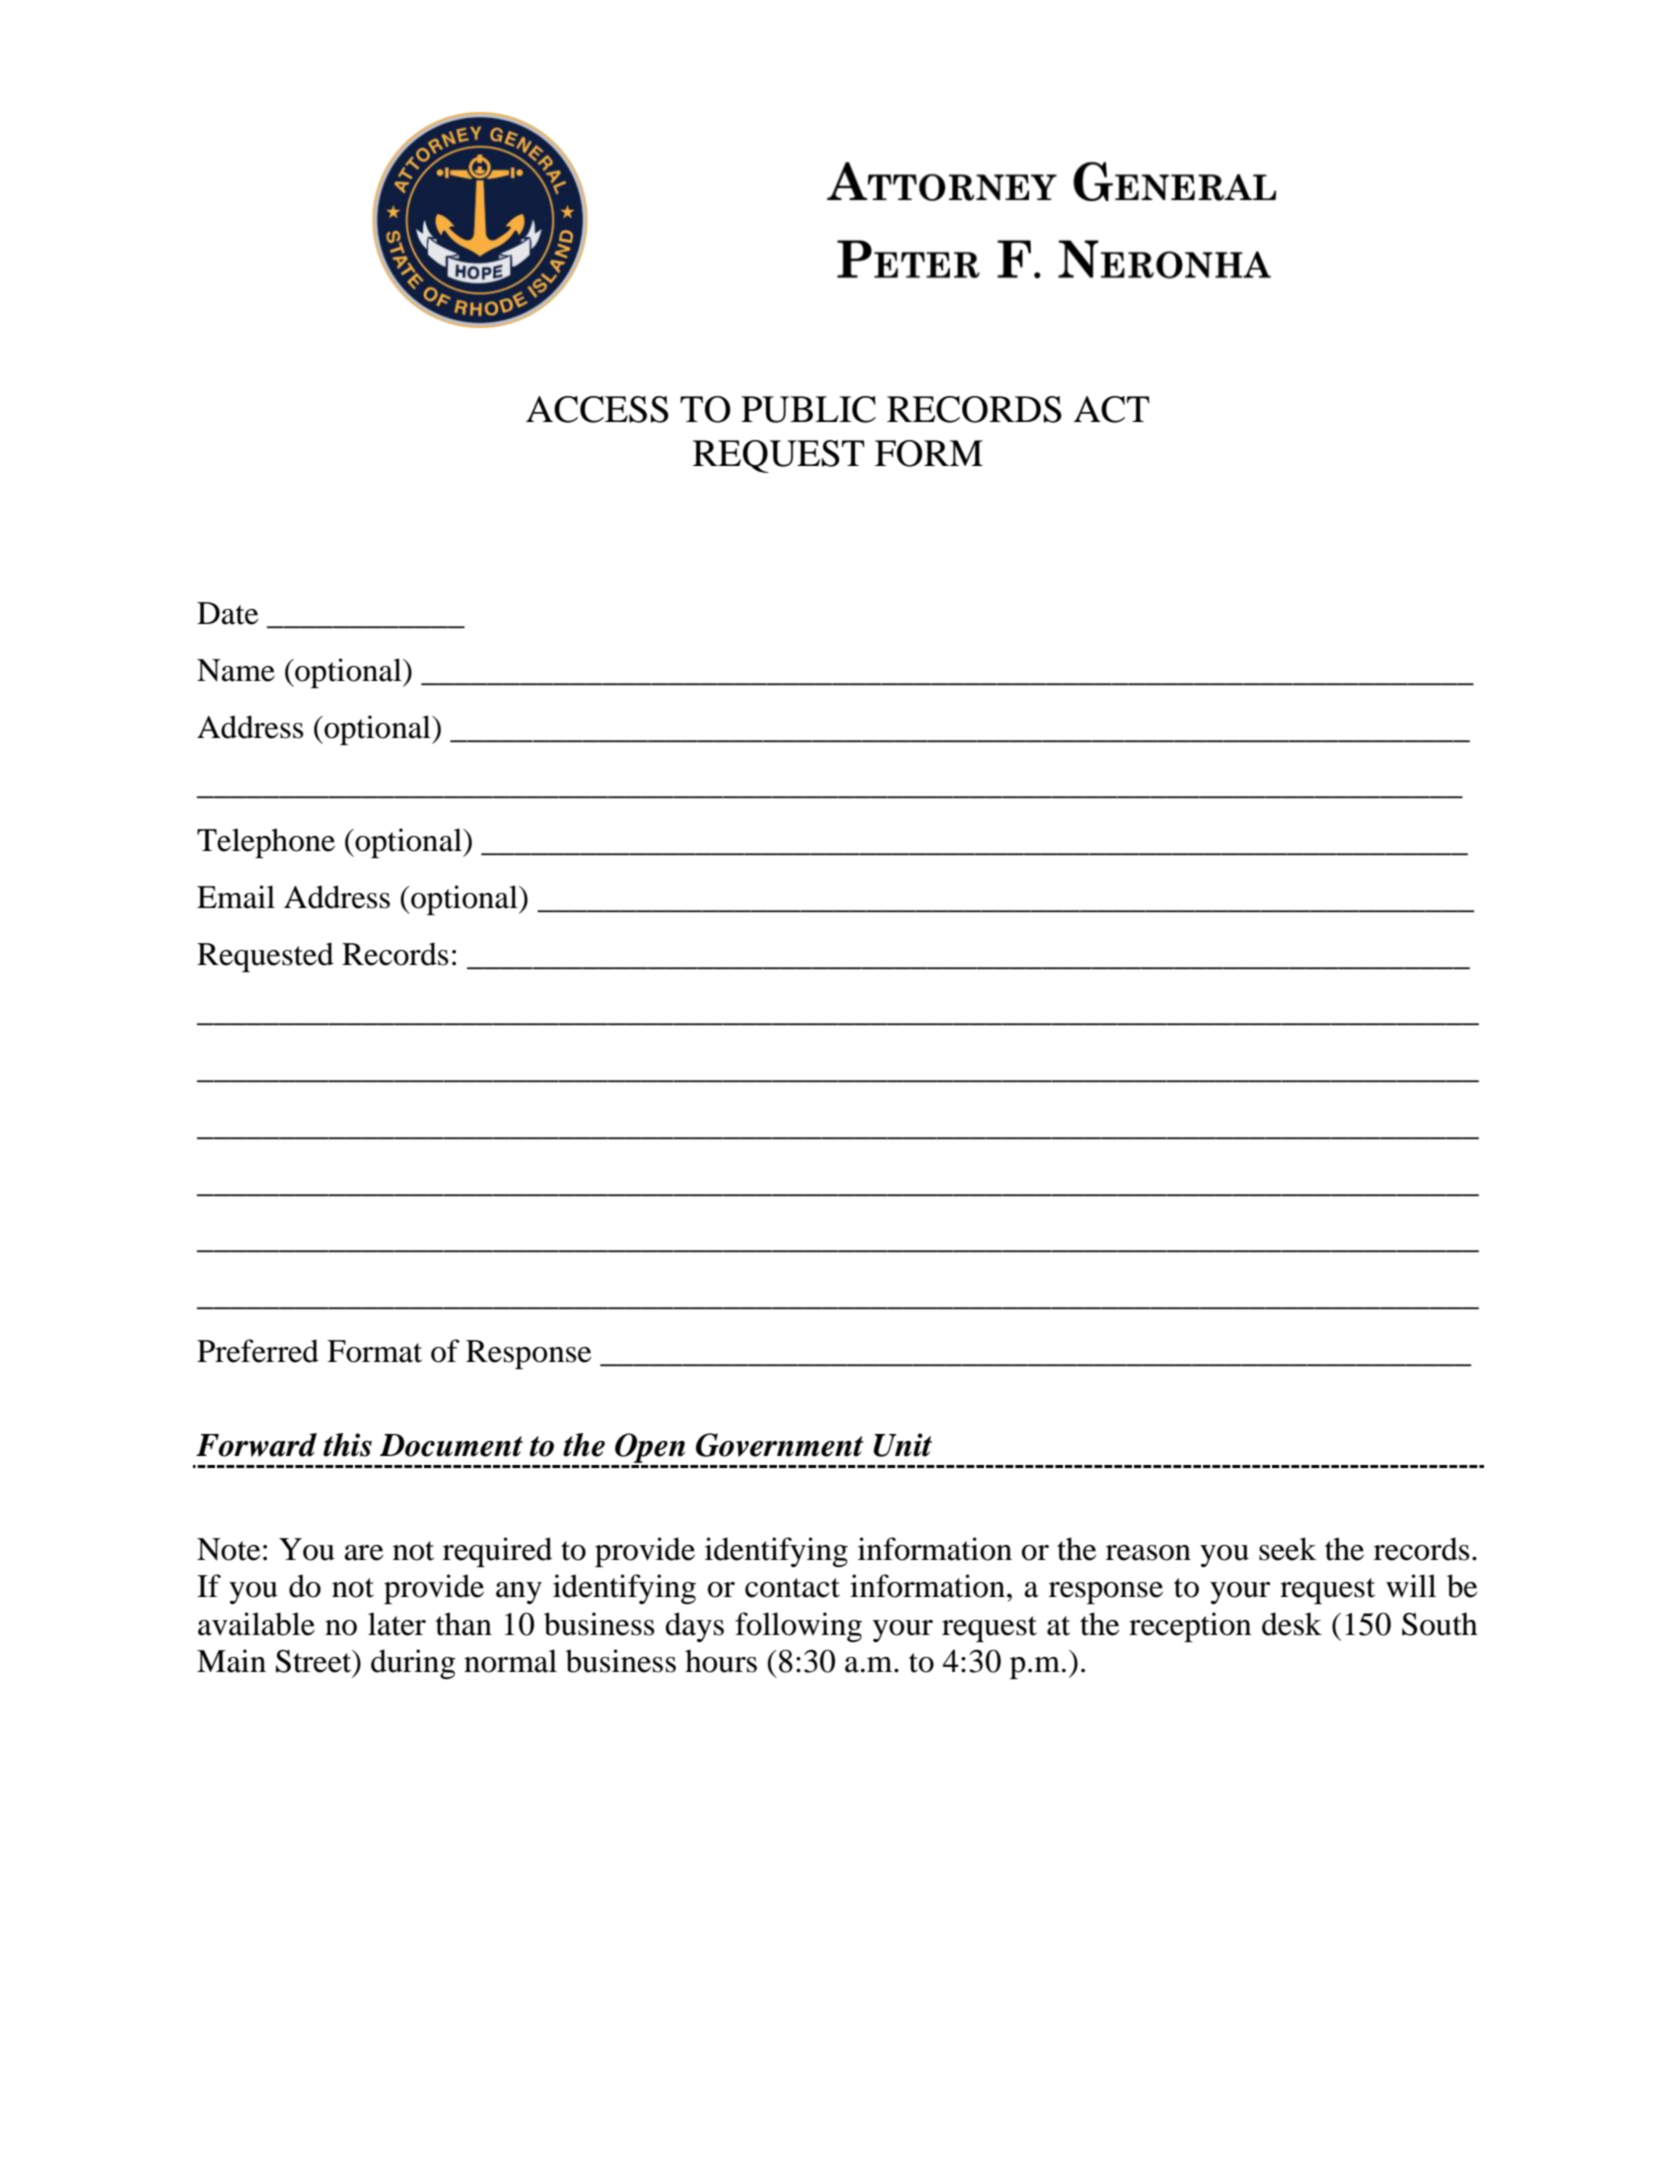 This page has width=1676, height=2170. I want to click on following, so click(798, 1627).
